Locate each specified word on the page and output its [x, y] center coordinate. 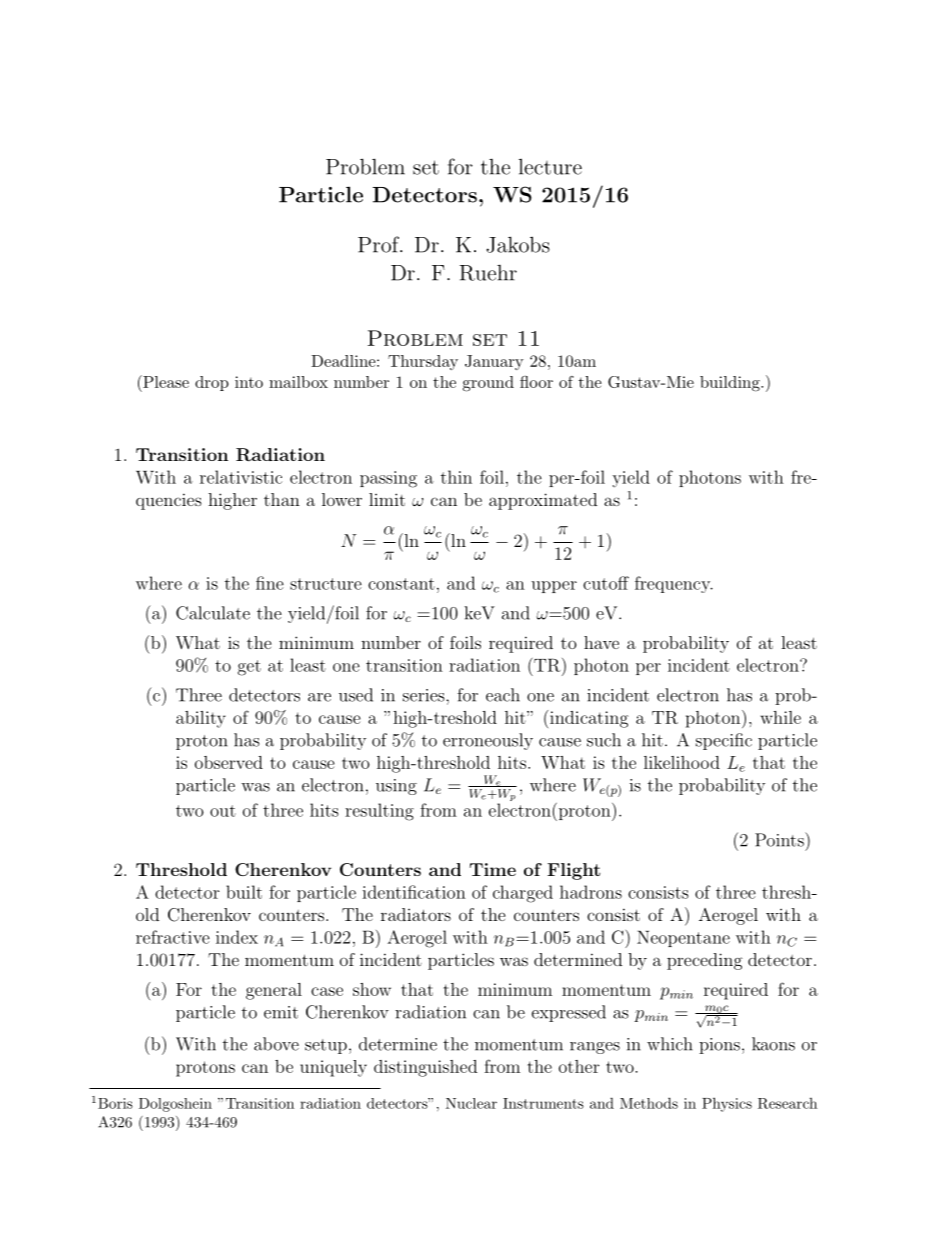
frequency [674, 584]
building [731, 384]
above [276, 1044]
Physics [727, 1104]
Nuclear [471, 1103]
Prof [380, 244]
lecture [550, 167]
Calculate [213, 613]
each [503, 695]
